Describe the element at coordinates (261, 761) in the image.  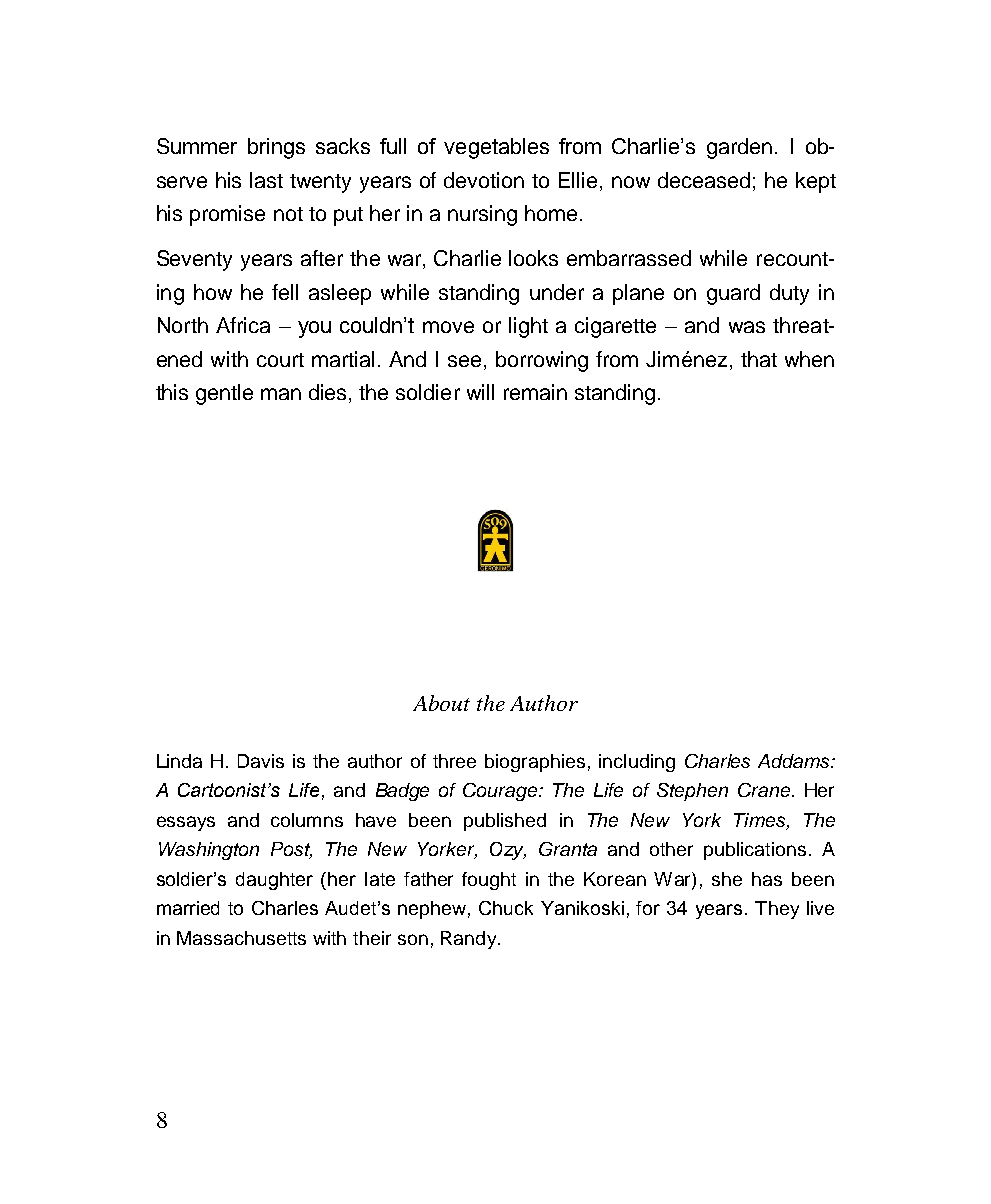
I see `Davis` at that location.
